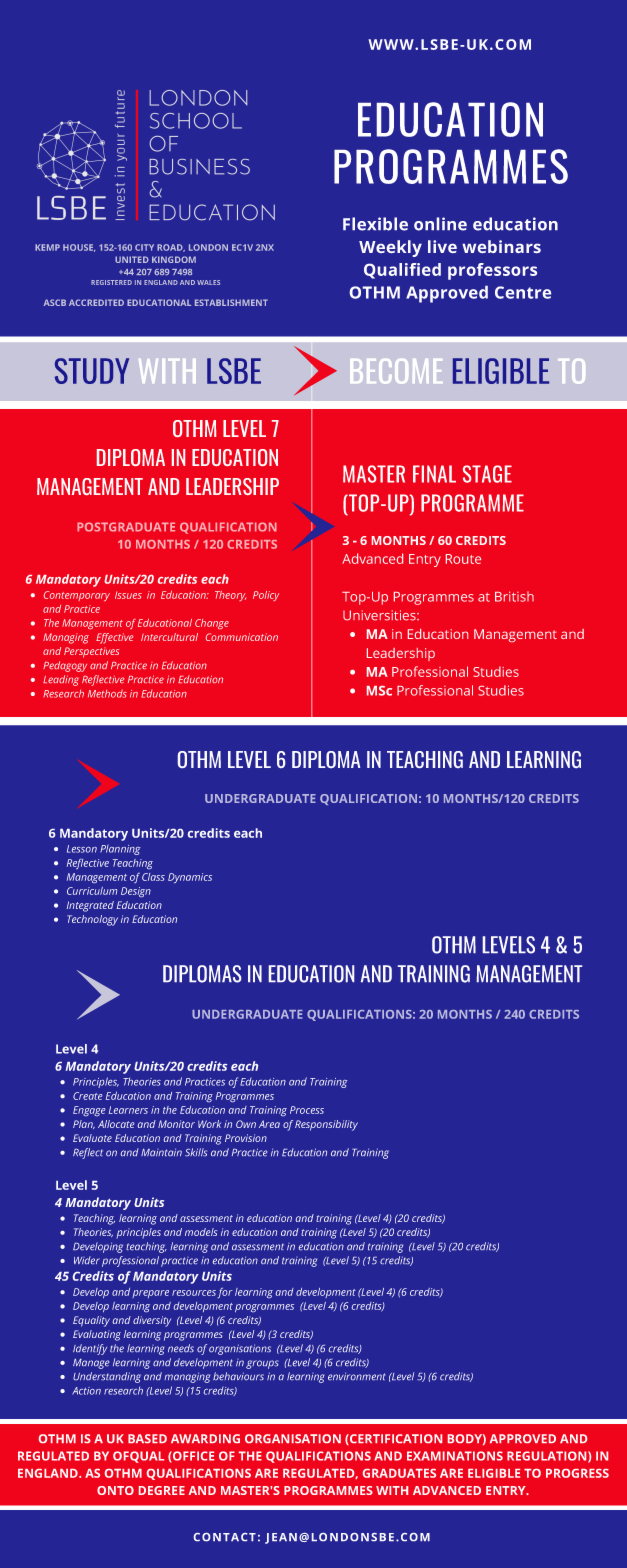  Describe the element at coordinates (111, 282) in the image. I see `REGISTERED` at that location.
